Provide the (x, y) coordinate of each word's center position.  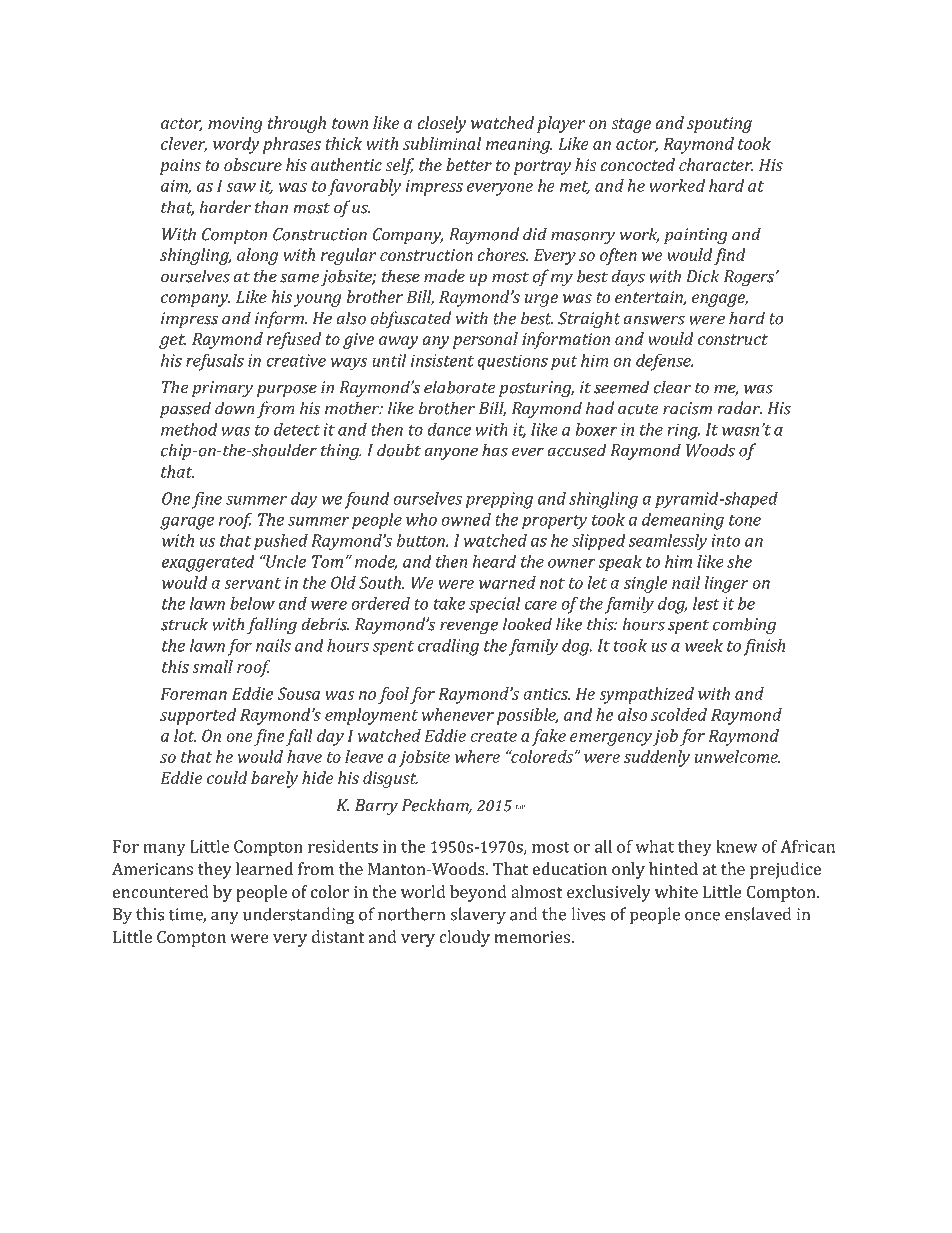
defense (664, 362)
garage (187, 523)
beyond (478, 893)
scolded (679, 714)
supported (198, 716)
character (716, 164)
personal (485, 340)
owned (466, 519)
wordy (236, 145)
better (469, 164)
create (493, 736)
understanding (298, 915)
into (725, 540)
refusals (215, 362)
